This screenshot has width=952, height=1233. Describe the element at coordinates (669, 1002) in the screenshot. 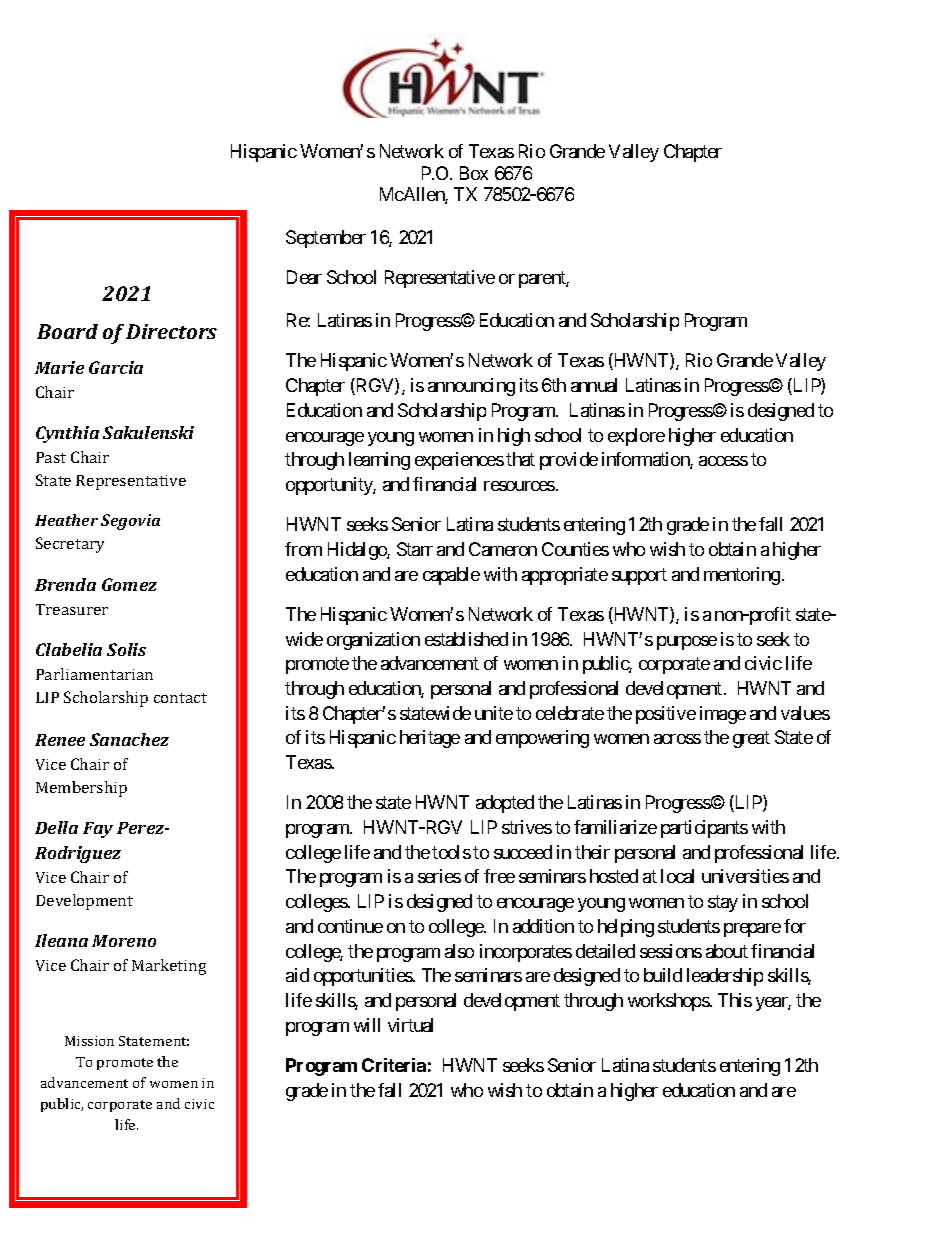

I see `workshops` at that location.
